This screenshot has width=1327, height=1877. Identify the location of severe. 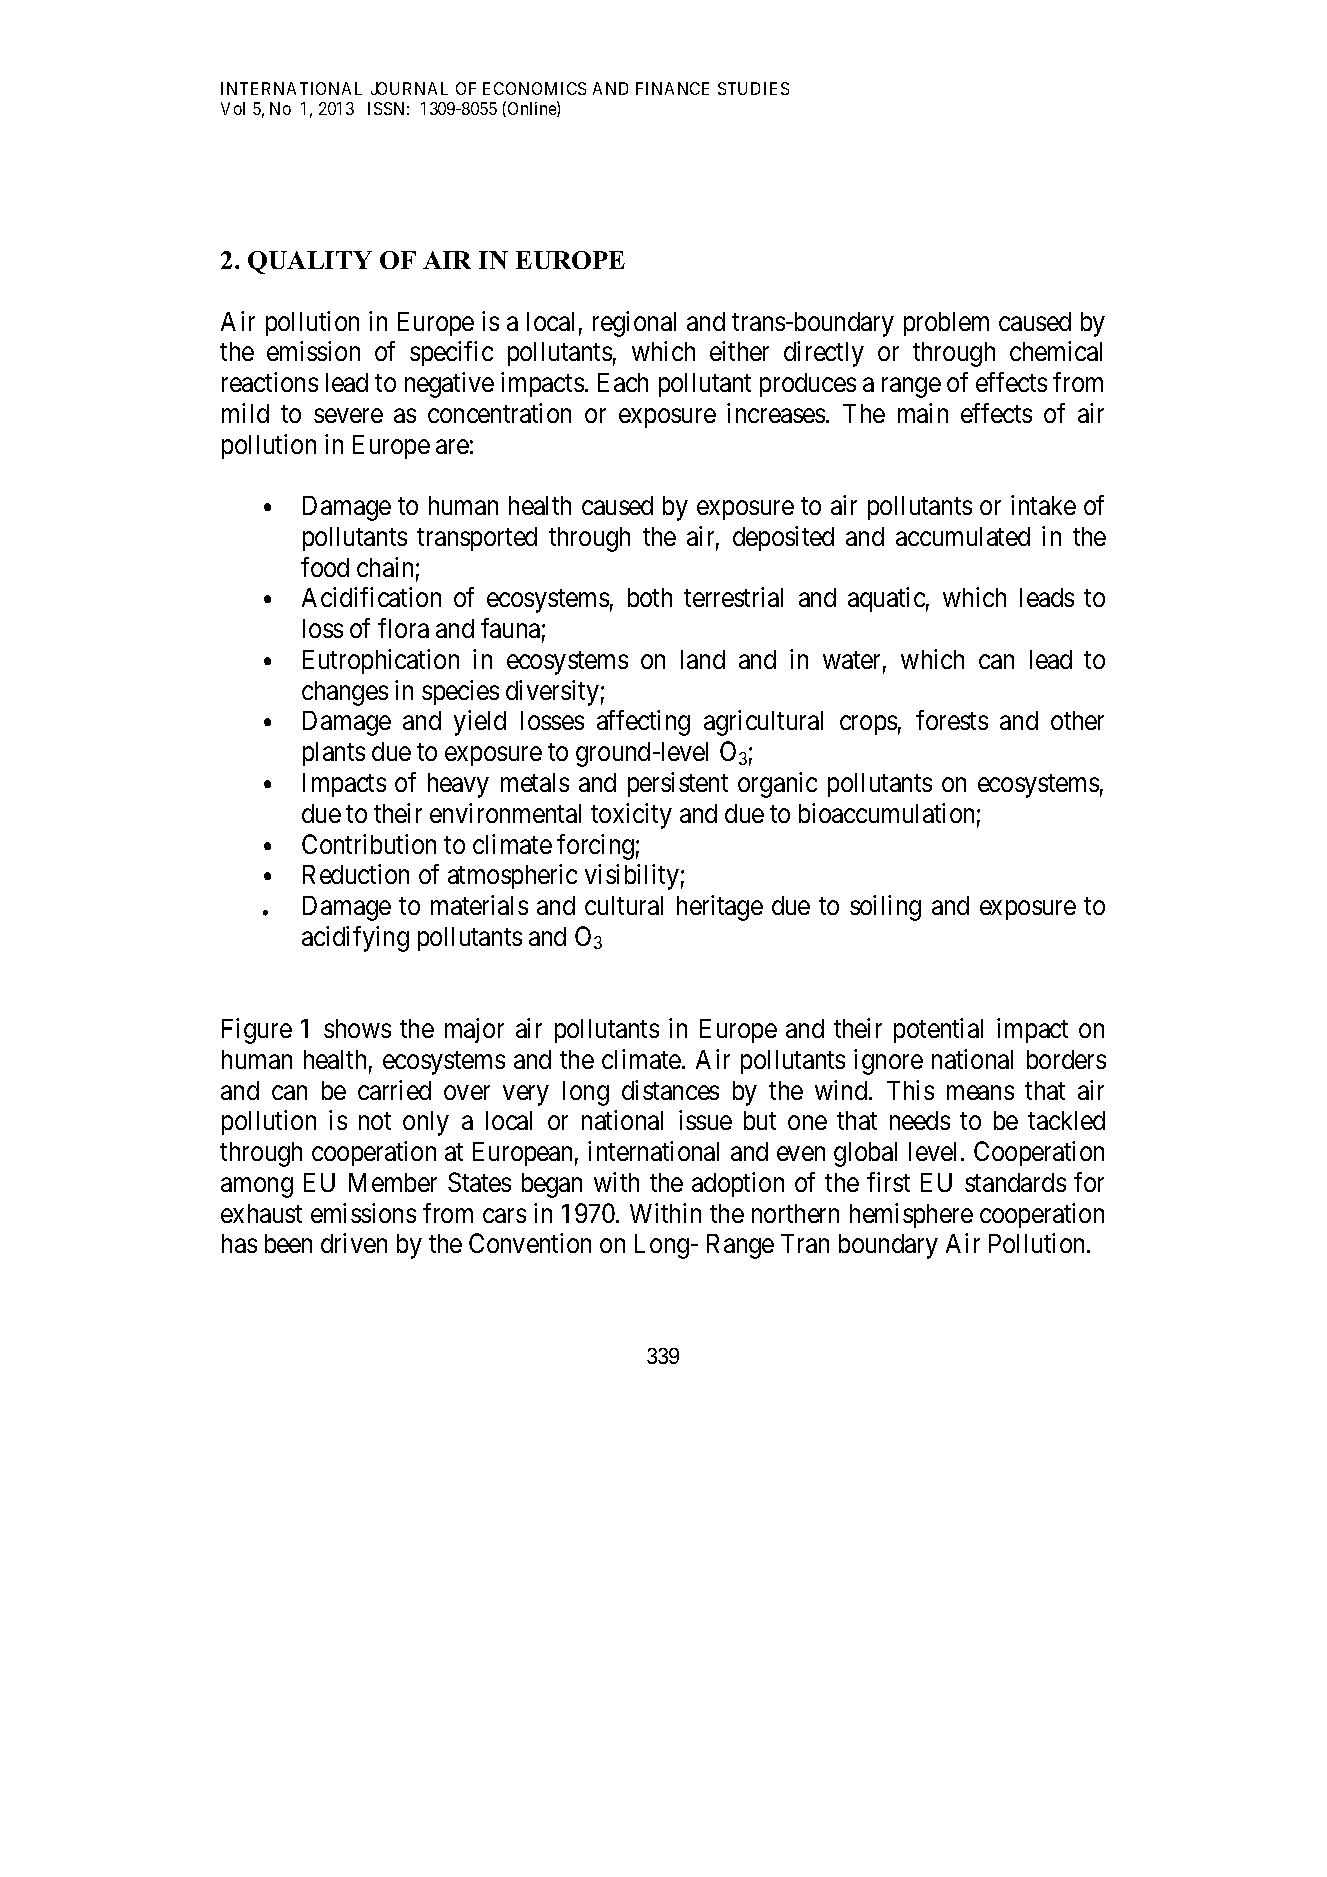
(348, 416).
